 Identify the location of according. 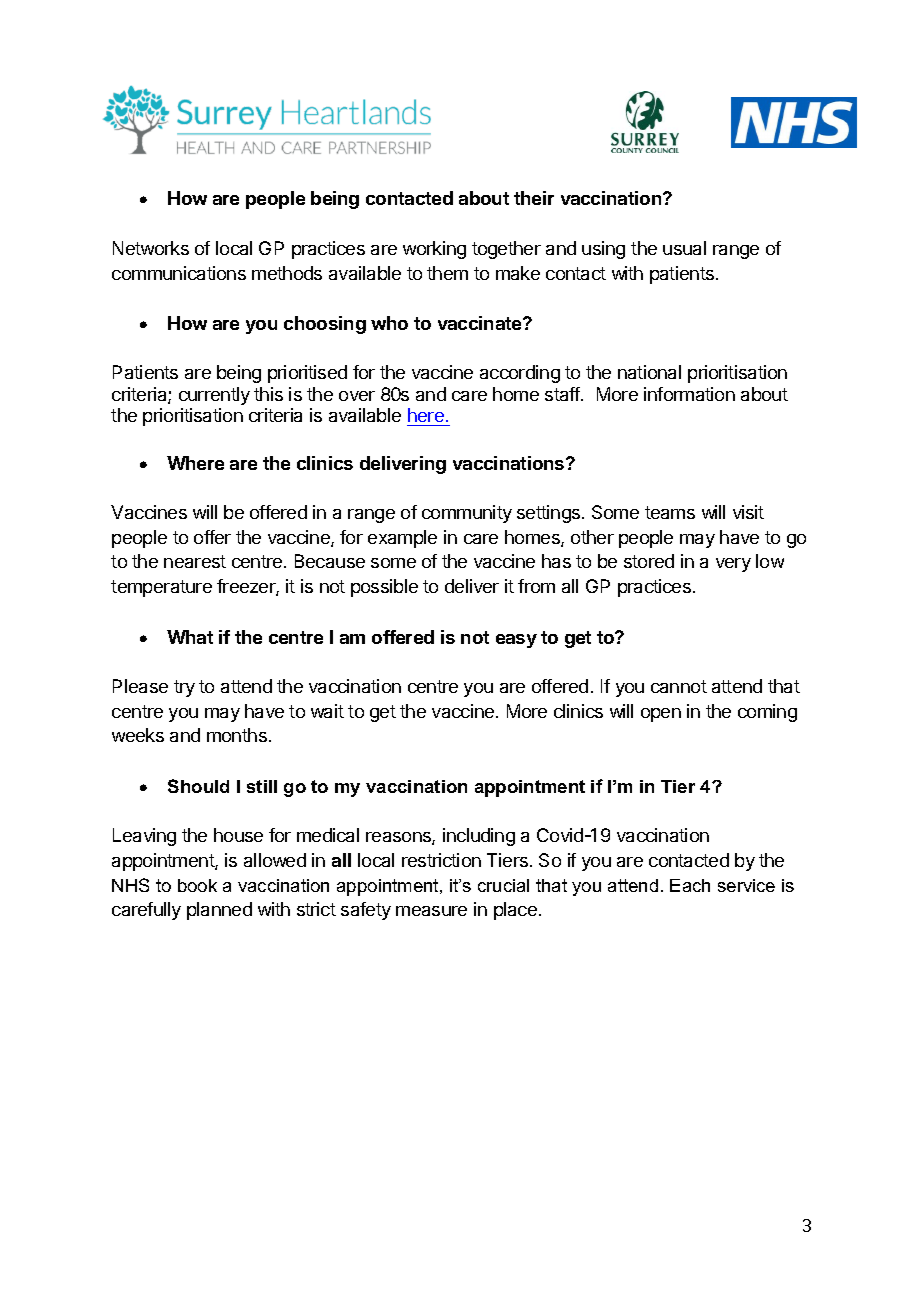
(520, 374).
